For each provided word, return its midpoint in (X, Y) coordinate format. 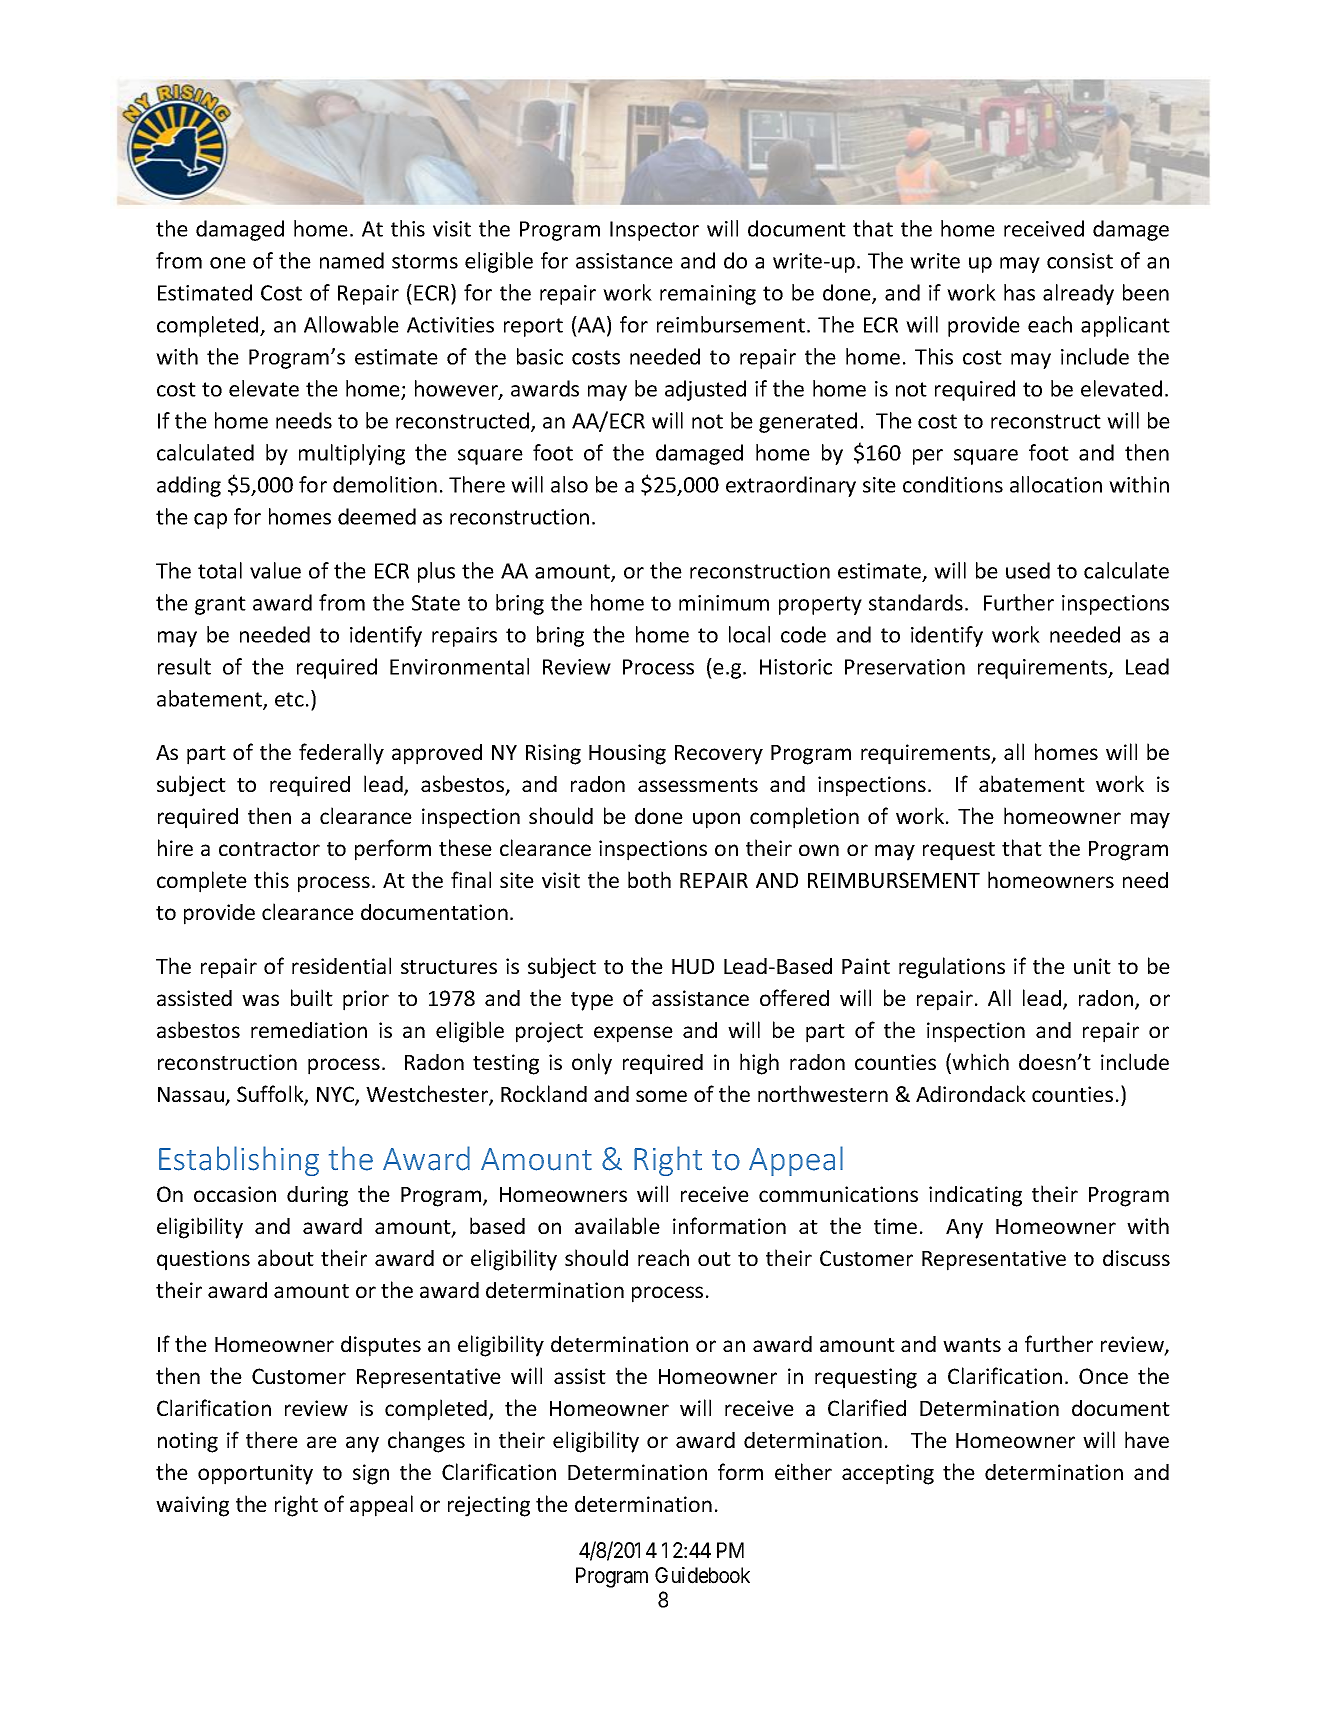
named (352, 260)
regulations (952, 968)
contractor (269, 849)
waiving (192, 1506)
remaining (708, 295)
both (649, 879)
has (1019, 292)
